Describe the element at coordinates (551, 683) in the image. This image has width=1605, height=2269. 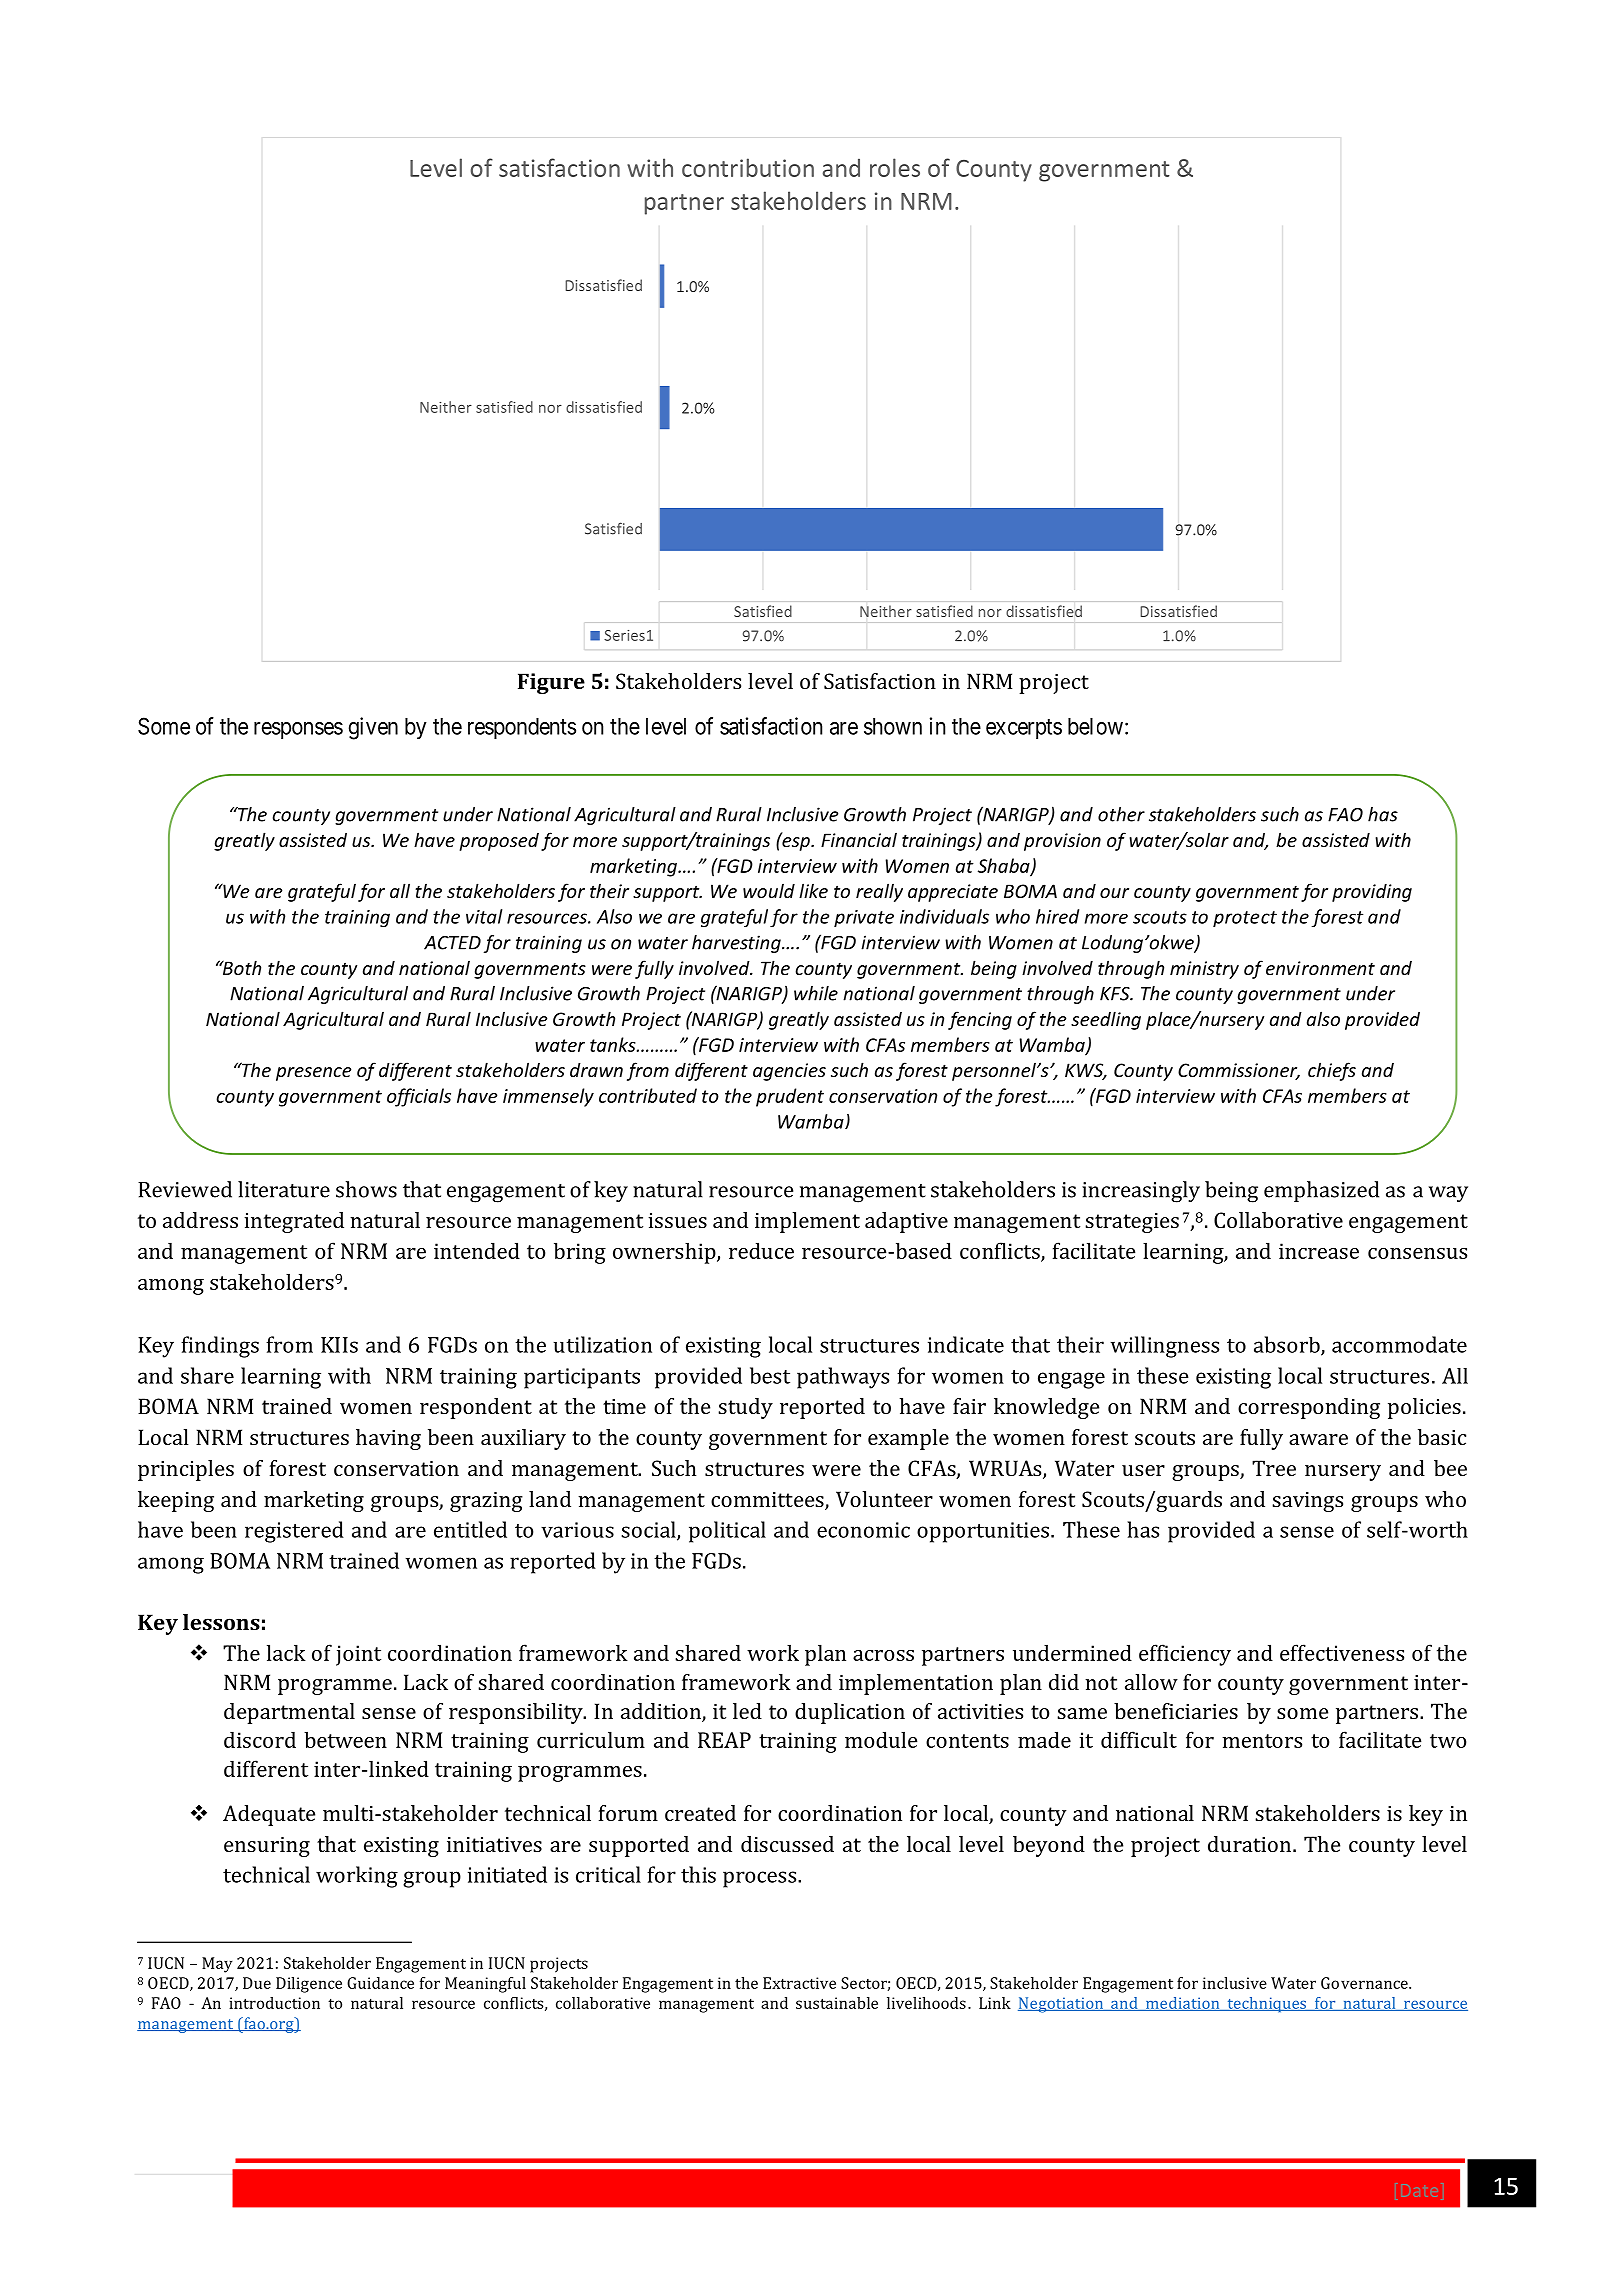
I see `Figure` at that location.
